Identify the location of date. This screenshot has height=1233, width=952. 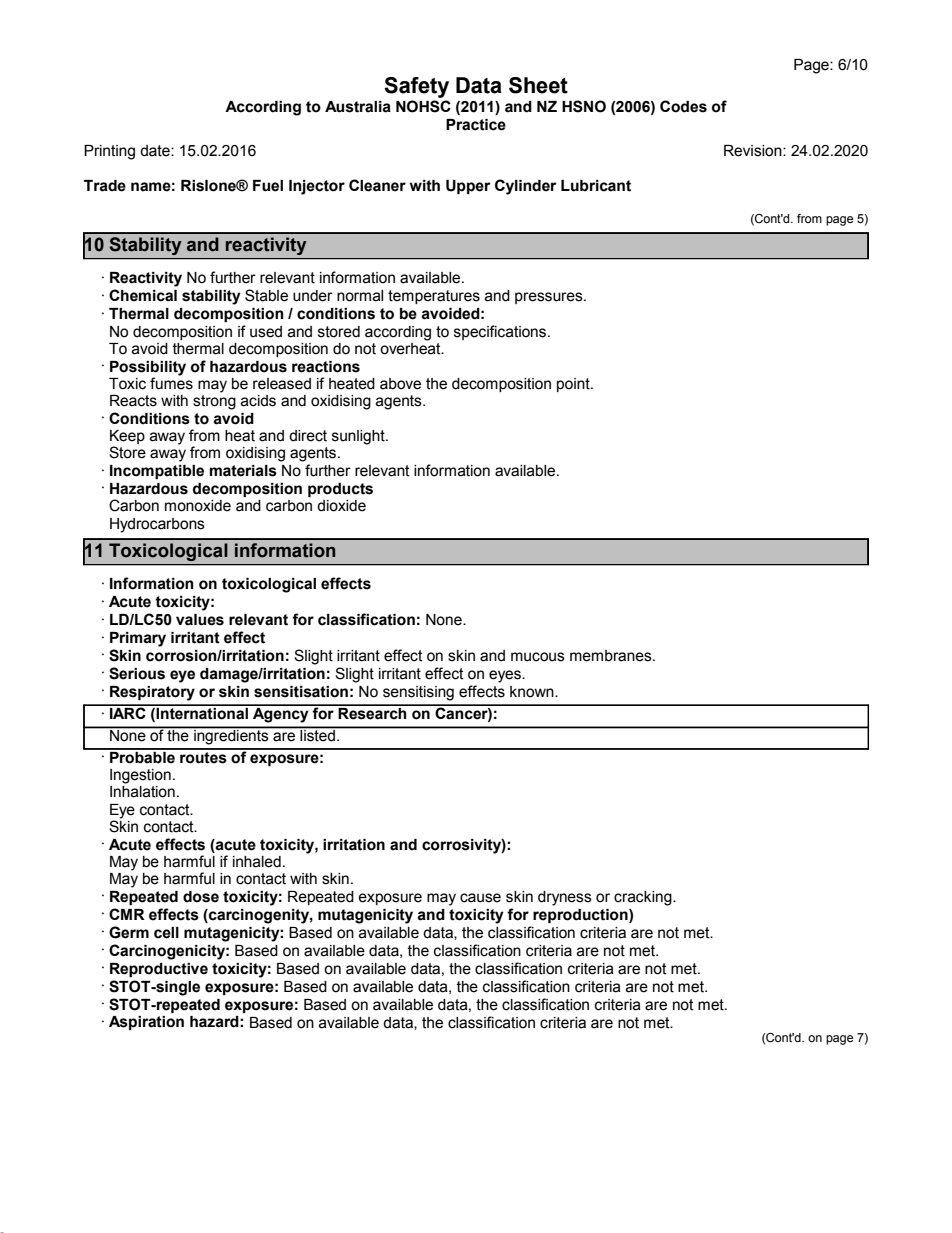
(156, 151).
